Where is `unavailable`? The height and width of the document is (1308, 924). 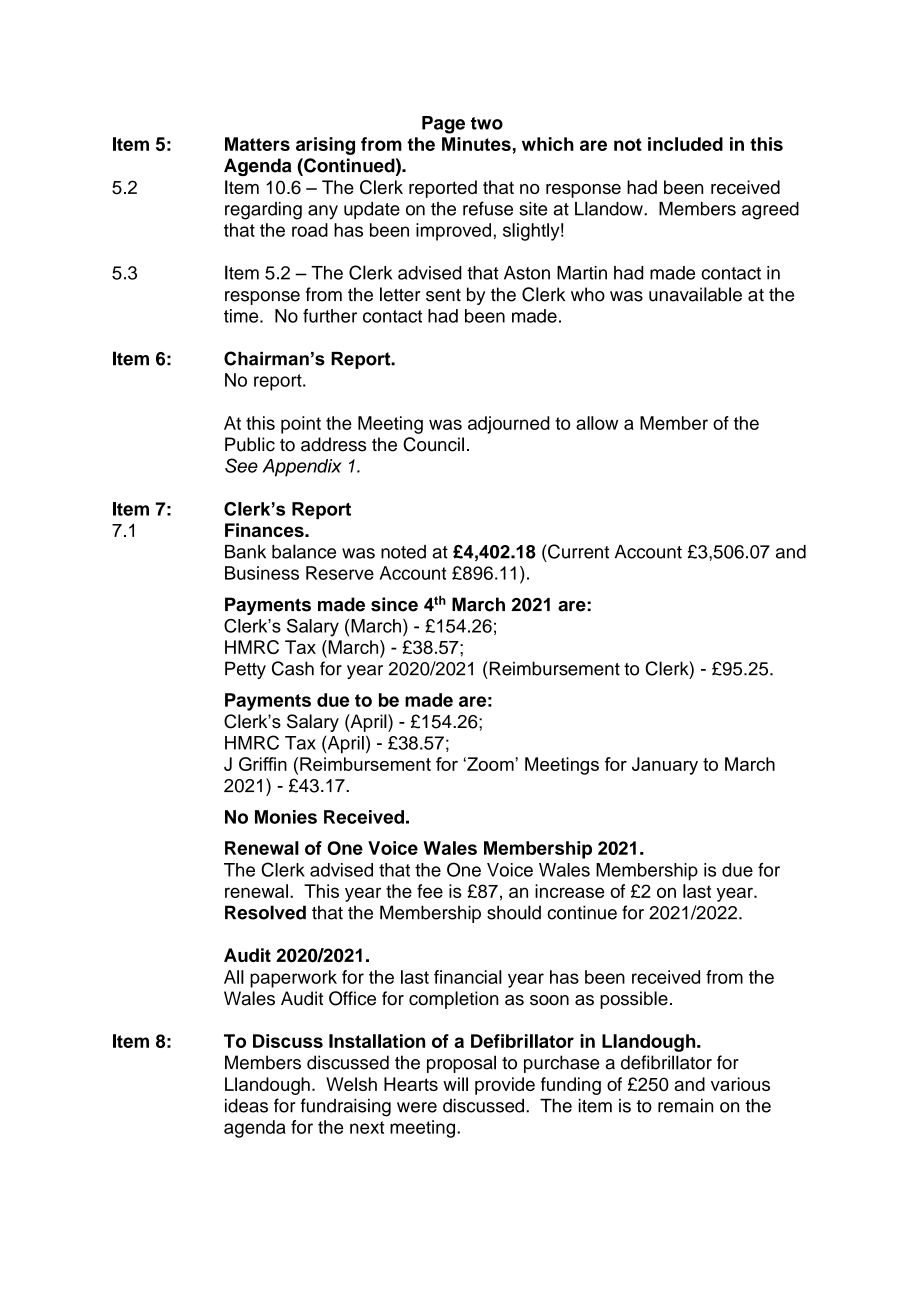
unavailable is located at coordinates (695, 294).
